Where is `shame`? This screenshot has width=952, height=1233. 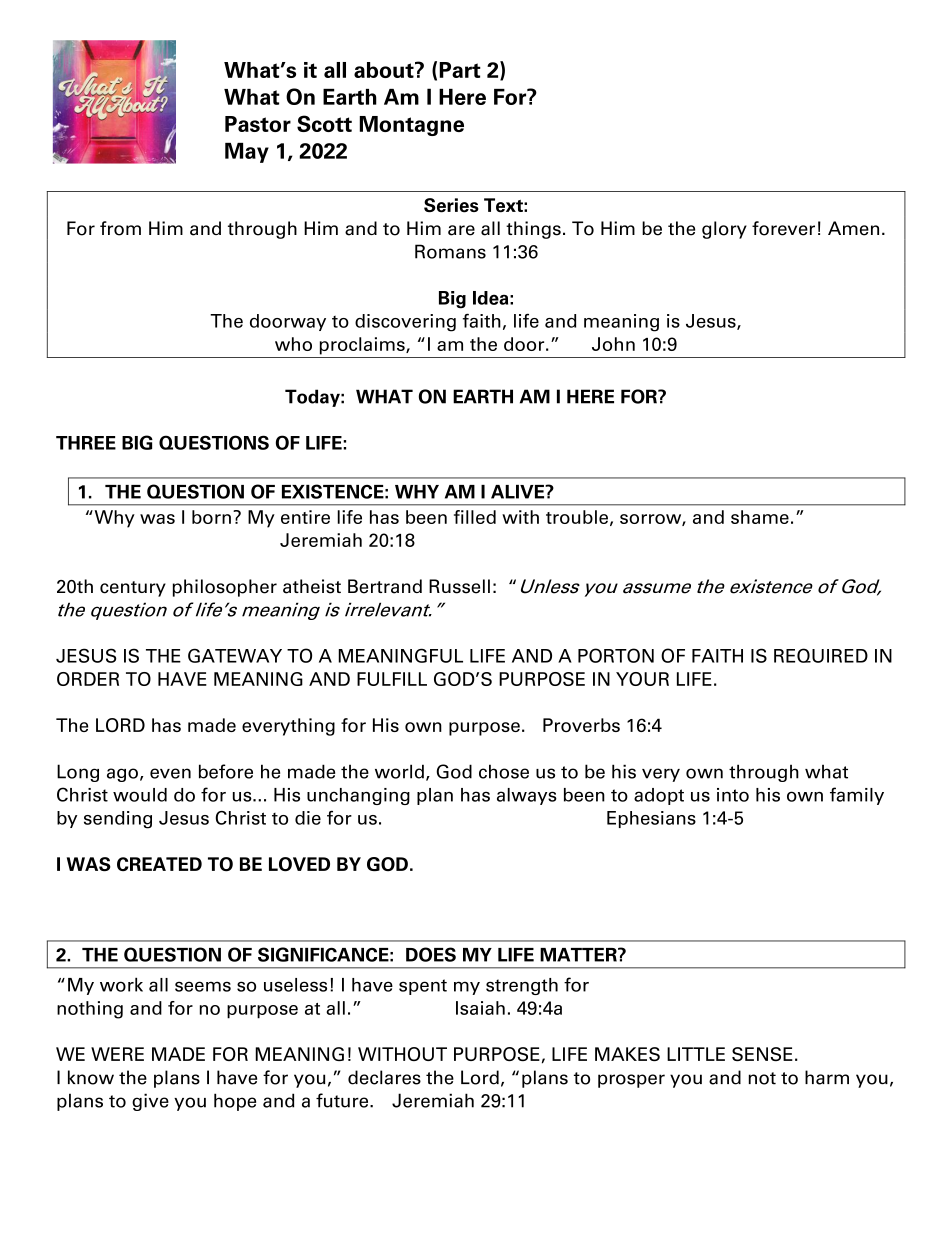 shame is located at coordinates (760, 517).
